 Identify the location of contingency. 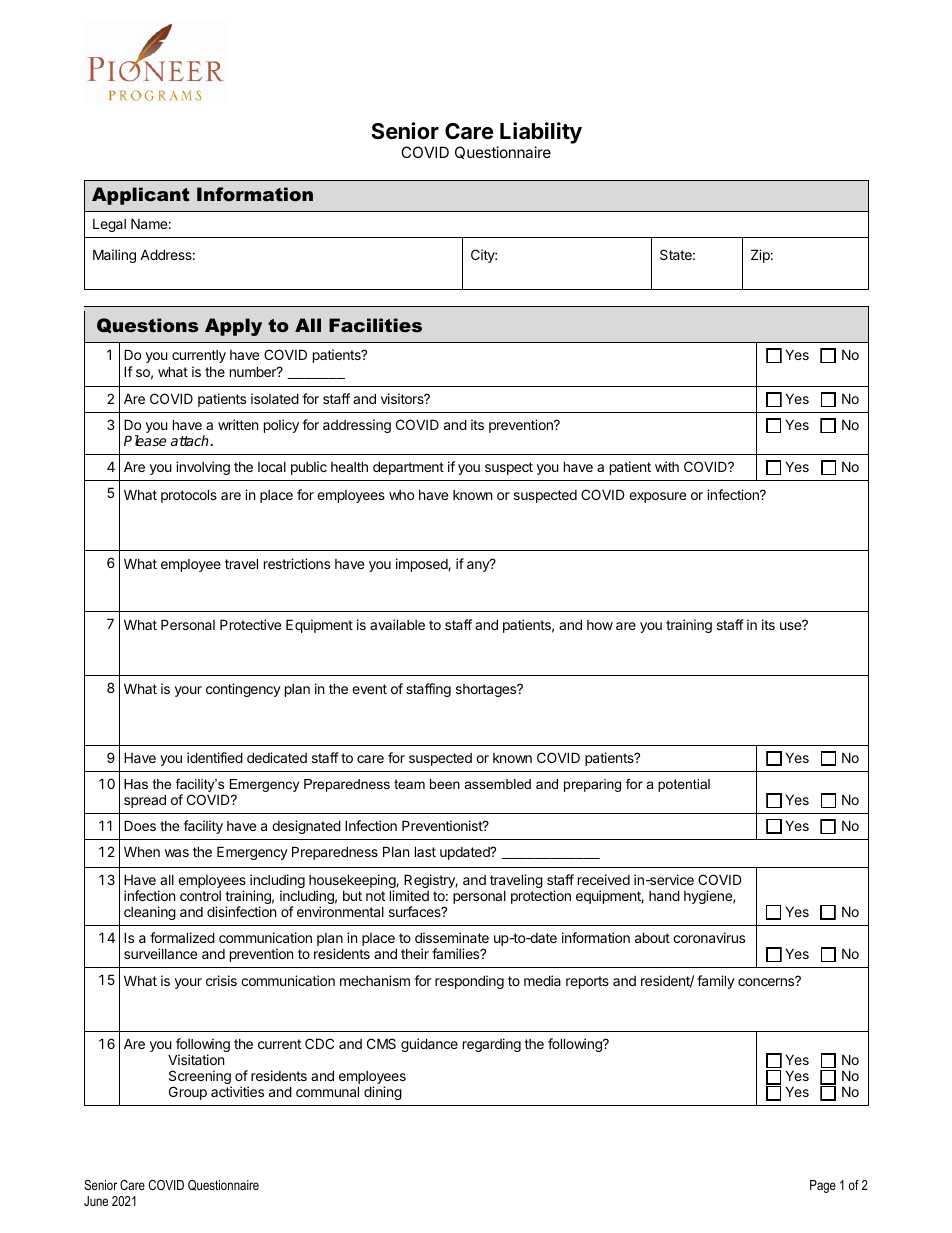
(243, 690).
